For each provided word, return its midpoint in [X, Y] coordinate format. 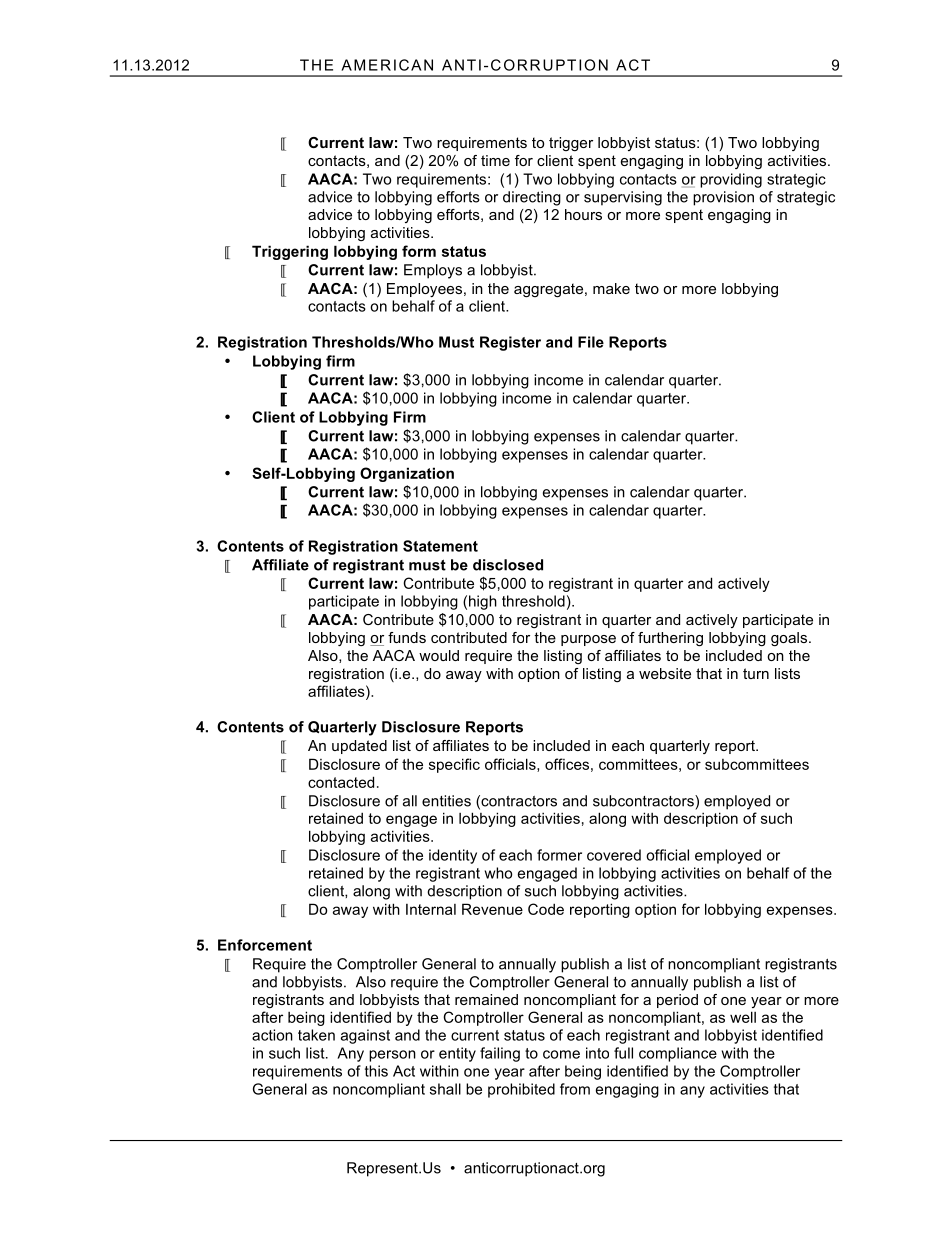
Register [510, 343]
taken [316, 1035]
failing [500, 1054]
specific [454, 765]
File [591, 342]
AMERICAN [387, 65]
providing [731, 180]
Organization [407, 474]
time [495, 160]
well [743, 1017]
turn [756, 673]
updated [359, 747]
